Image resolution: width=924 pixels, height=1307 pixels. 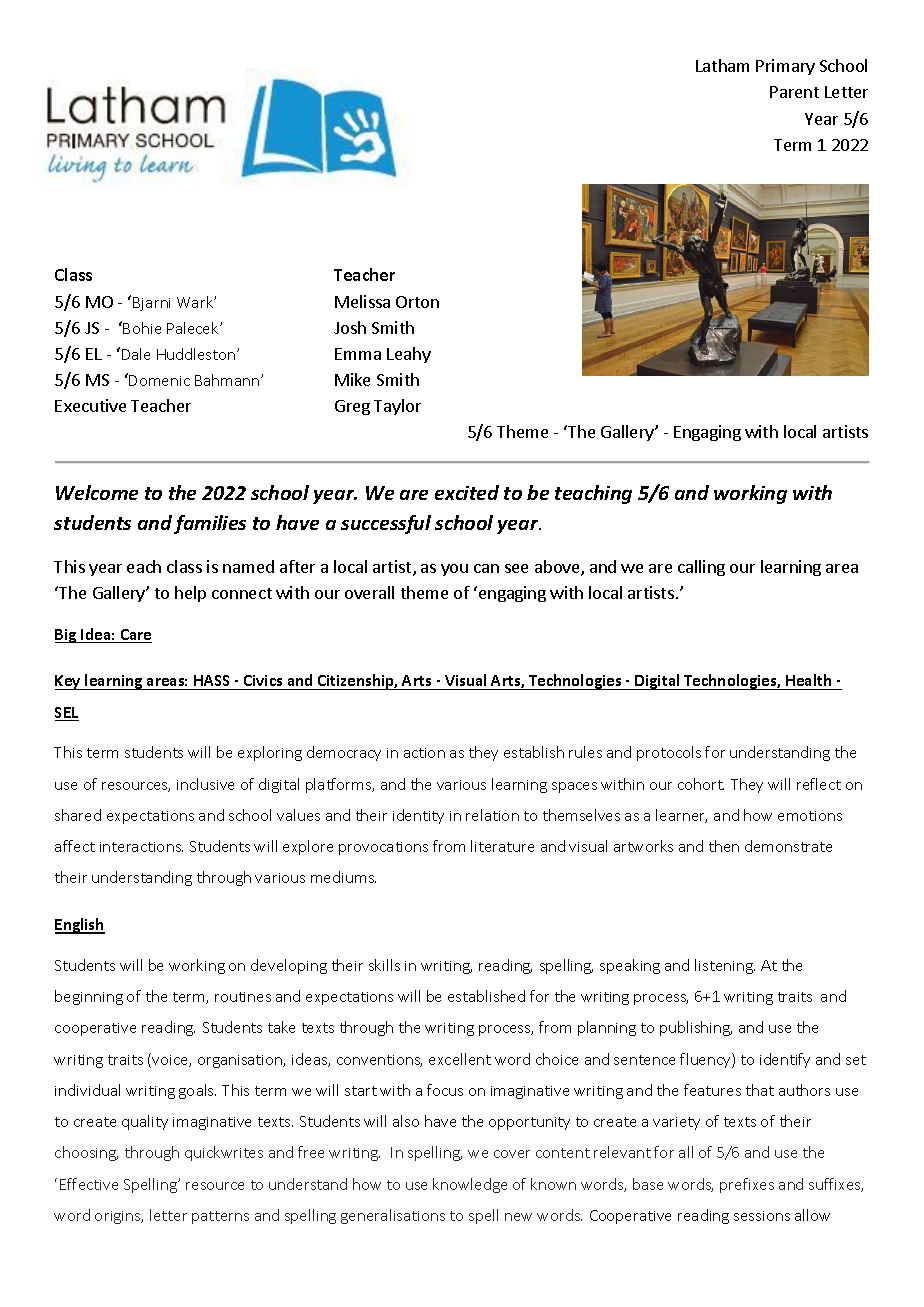 What do you see at coordinates (722, 65) in the screenshot?
I see `Latham` at bounding box center [722, 65].
